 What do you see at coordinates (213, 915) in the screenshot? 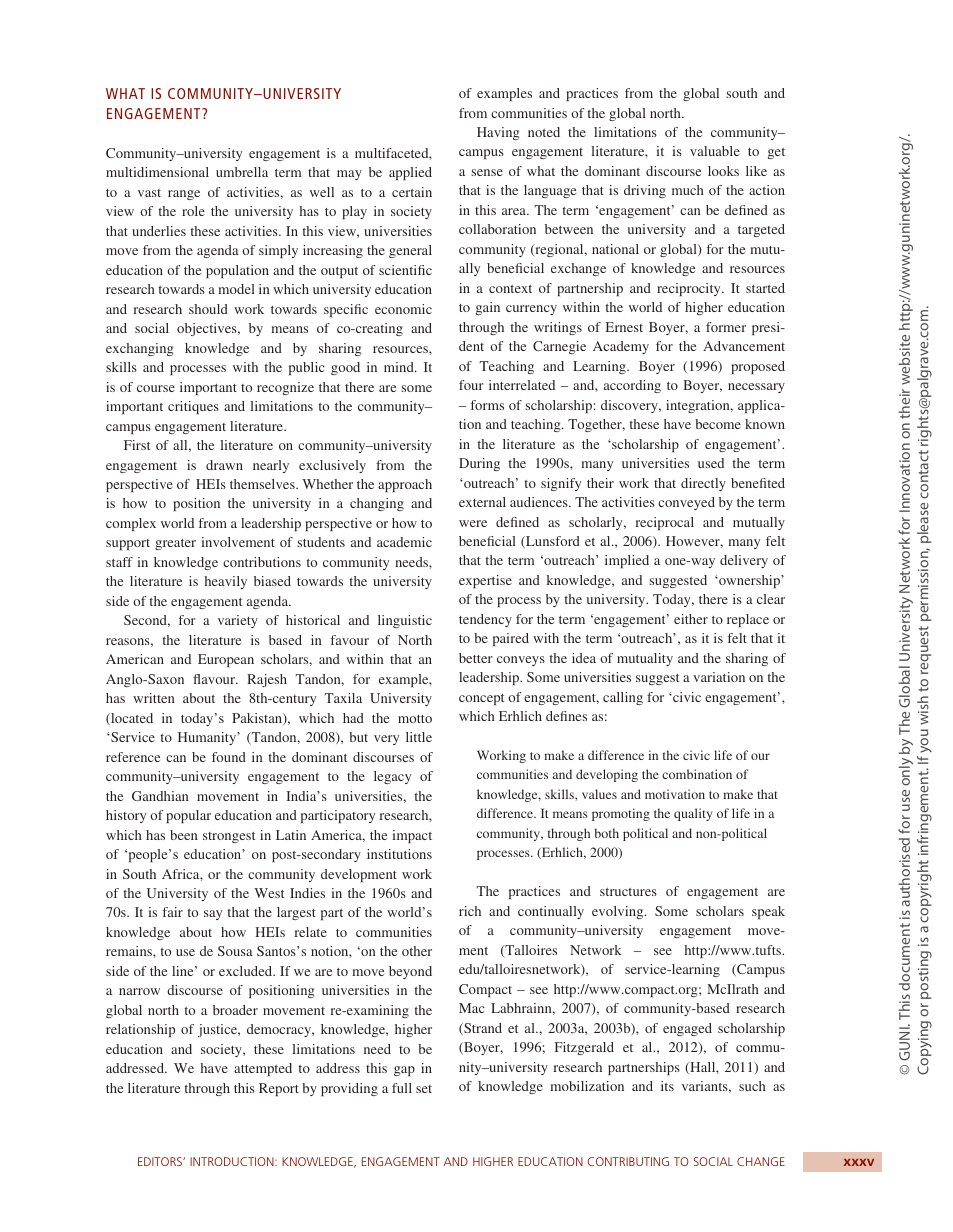
I see `say` at bounding box center [213, 915].
